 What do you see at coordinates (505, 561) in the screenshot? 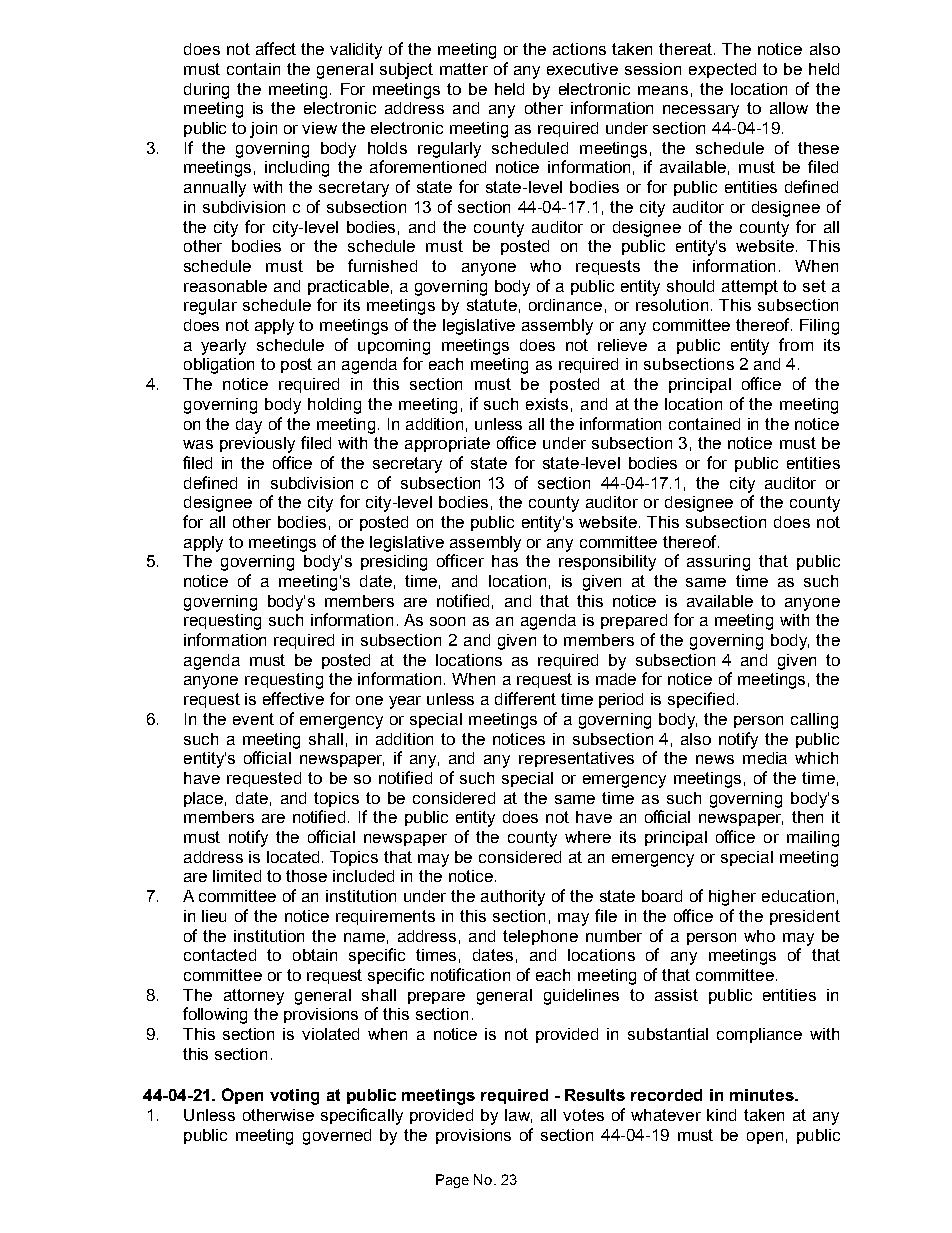
I see `has` at bounding box center [505, 561].
